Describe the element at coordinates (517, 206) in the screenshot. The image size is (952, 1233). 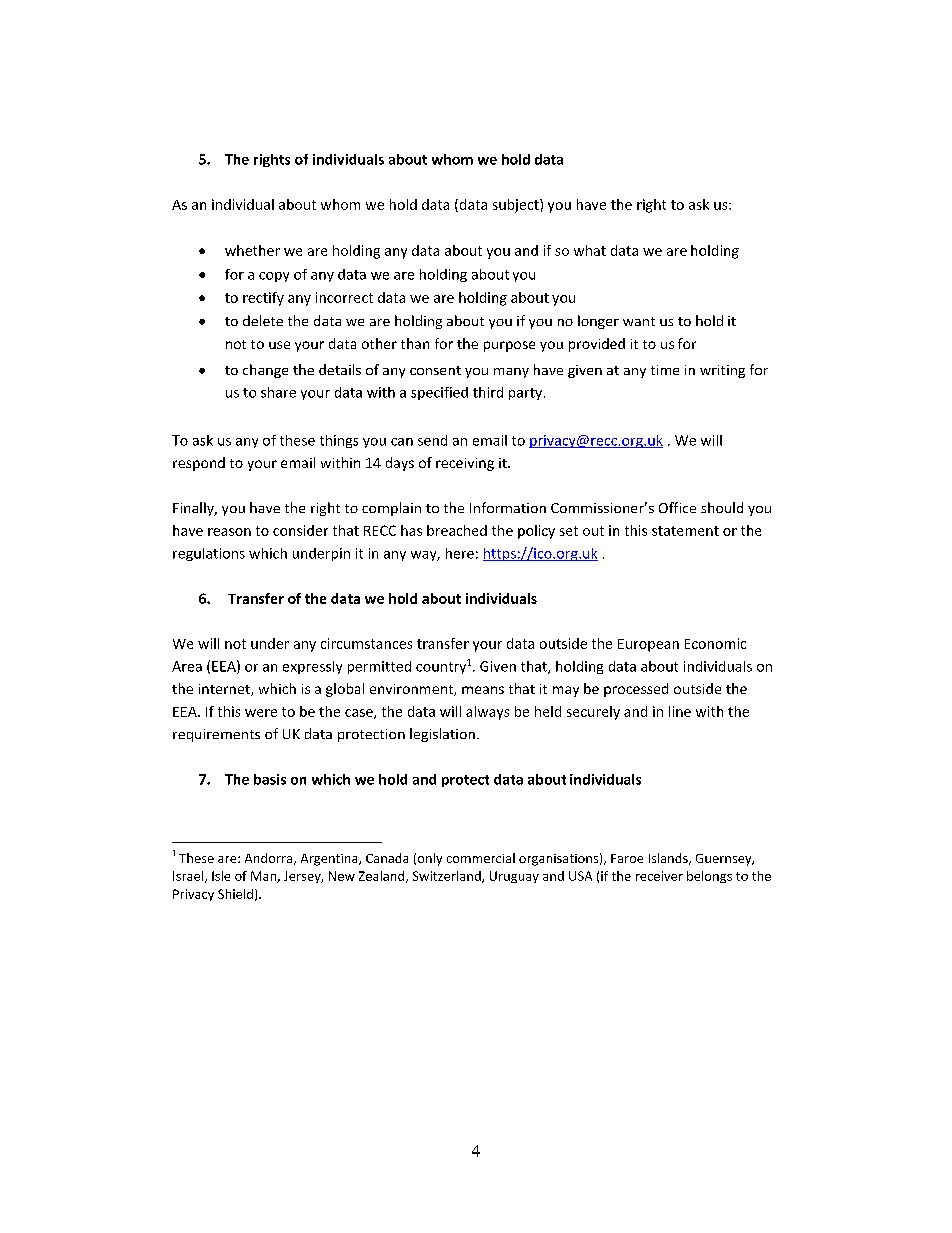
I see `subject` at that location.
